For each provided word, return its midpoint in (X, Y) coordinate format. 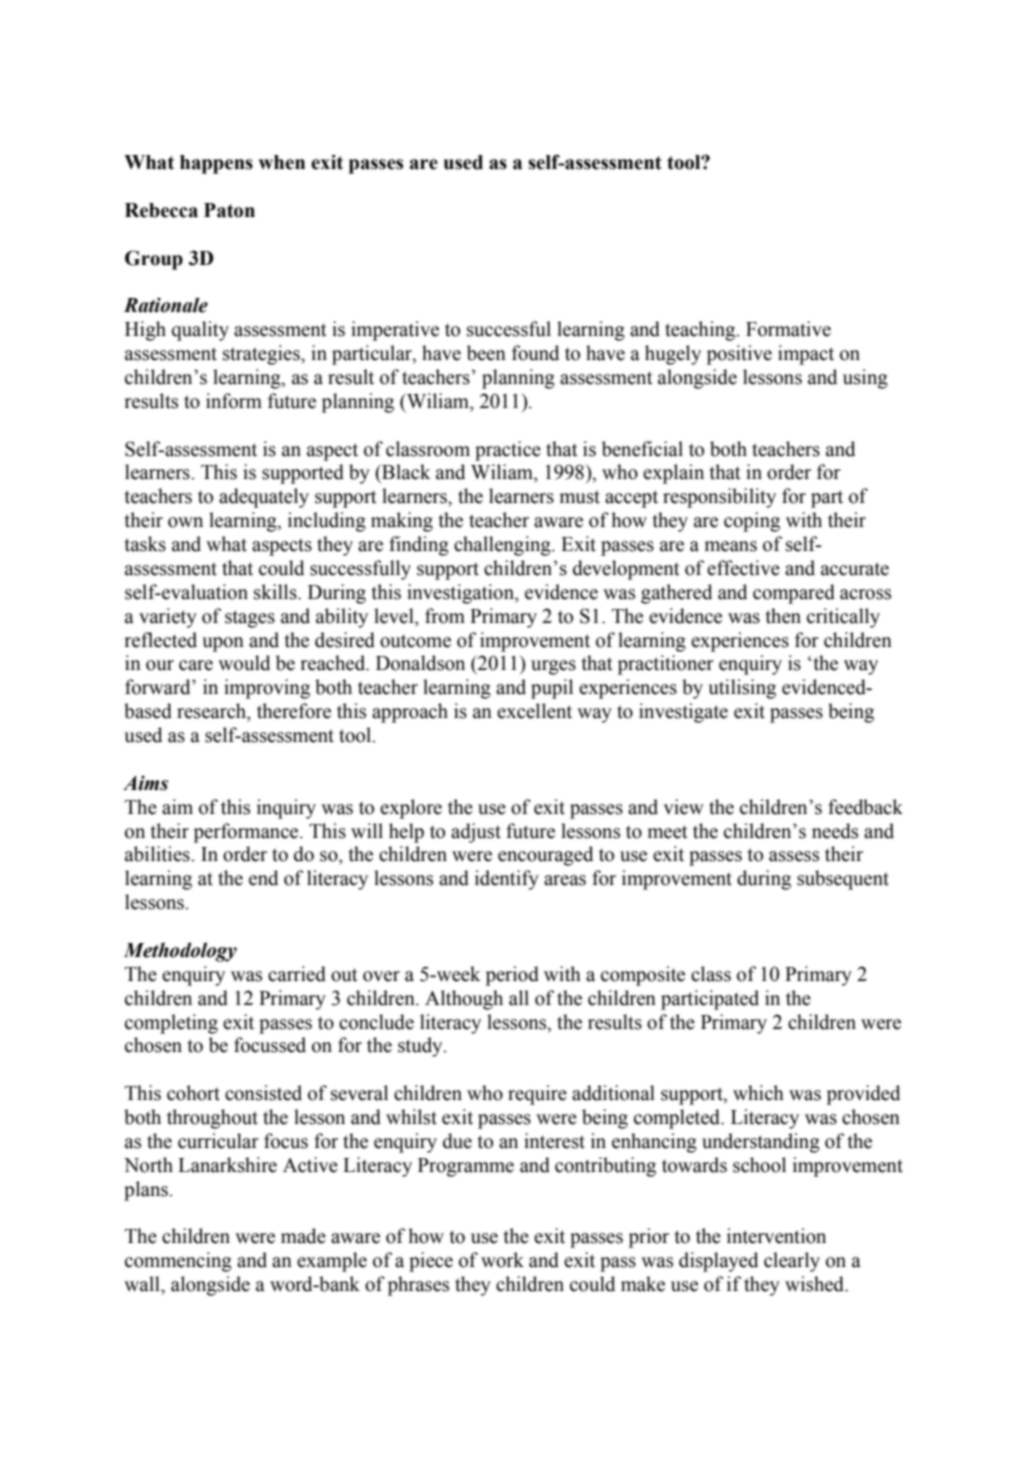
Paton (229, 210)
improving (267, 689)
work (502, 1260)
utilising (742, 689)
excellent (534, 711)
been (486, 353)
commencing (178, 1262)
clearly (792, 1262)
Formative (788, 329)
